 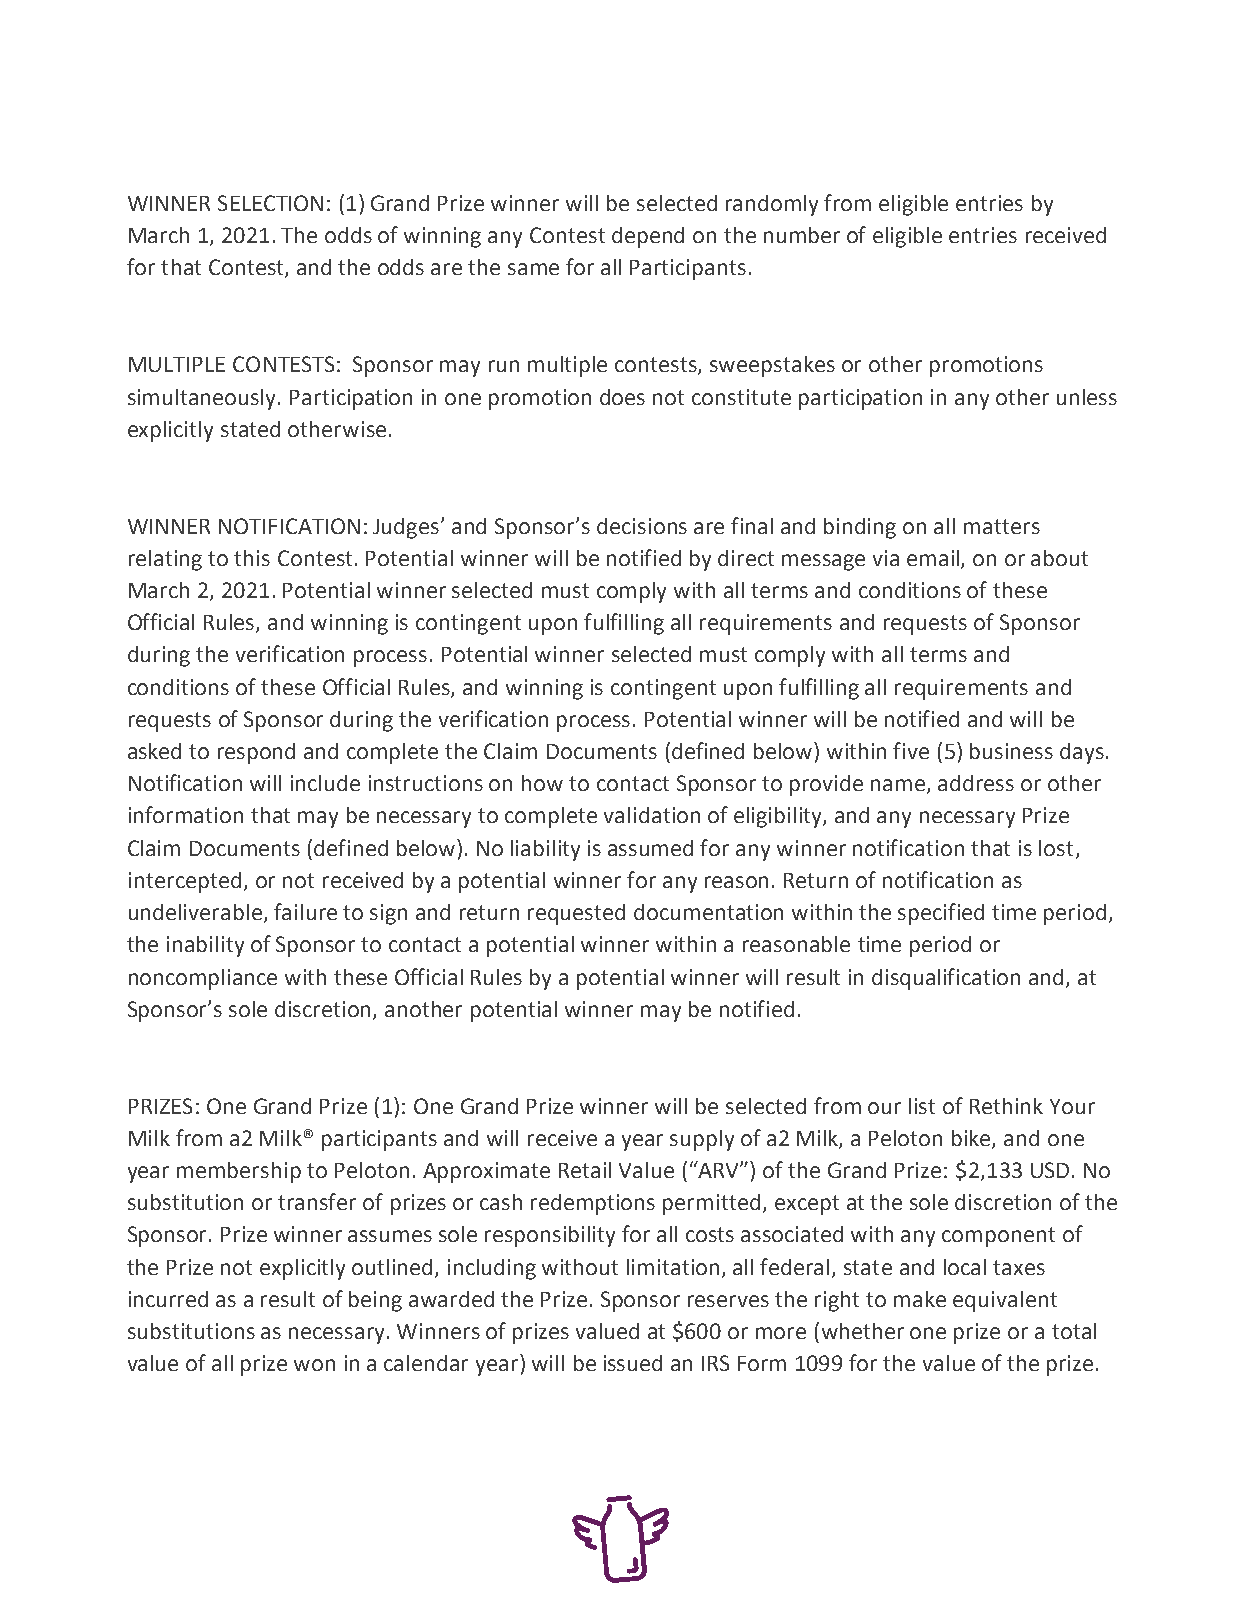 I want to click on equivalent, so click(x=1005, y=1301).
